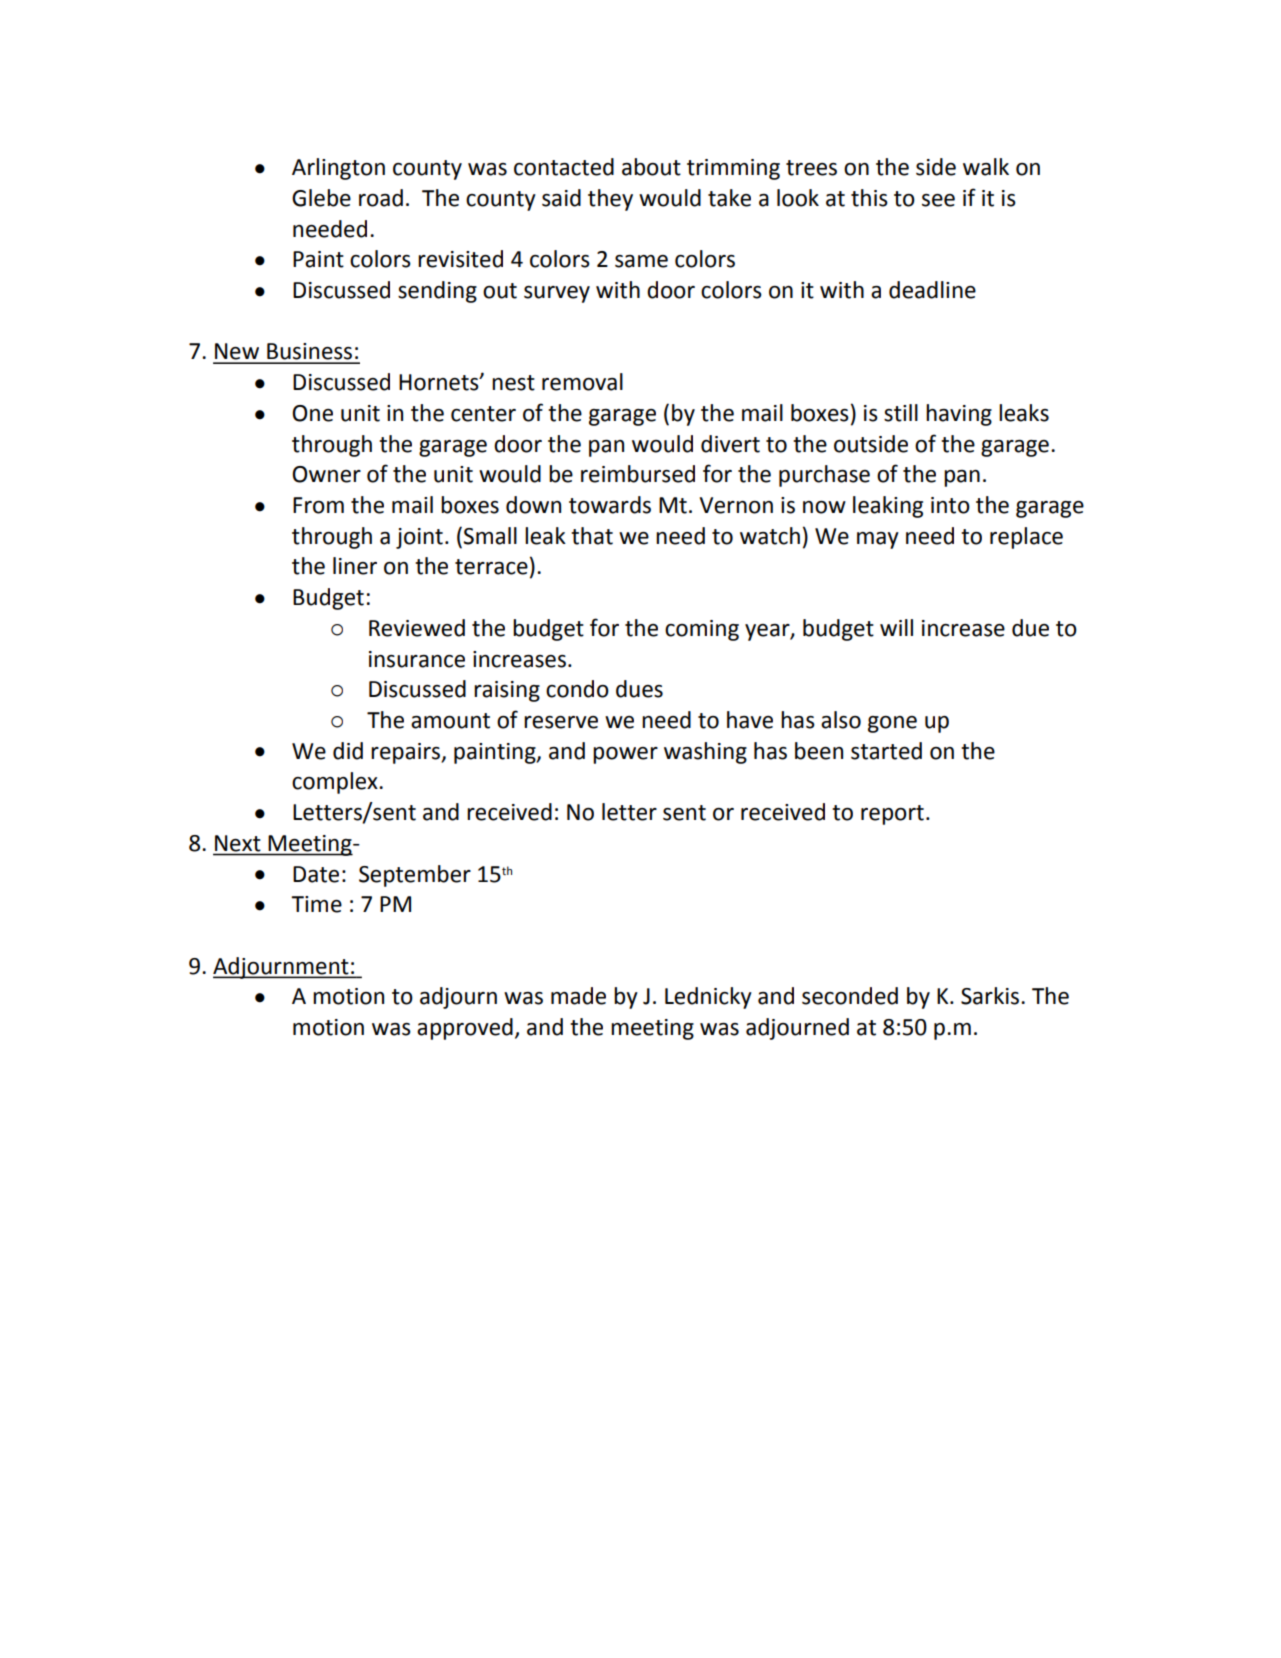 This image has width=1281, height=1658. Describe the element at coordinates (338, 169) in the image. I see `Arlington` at that location.
